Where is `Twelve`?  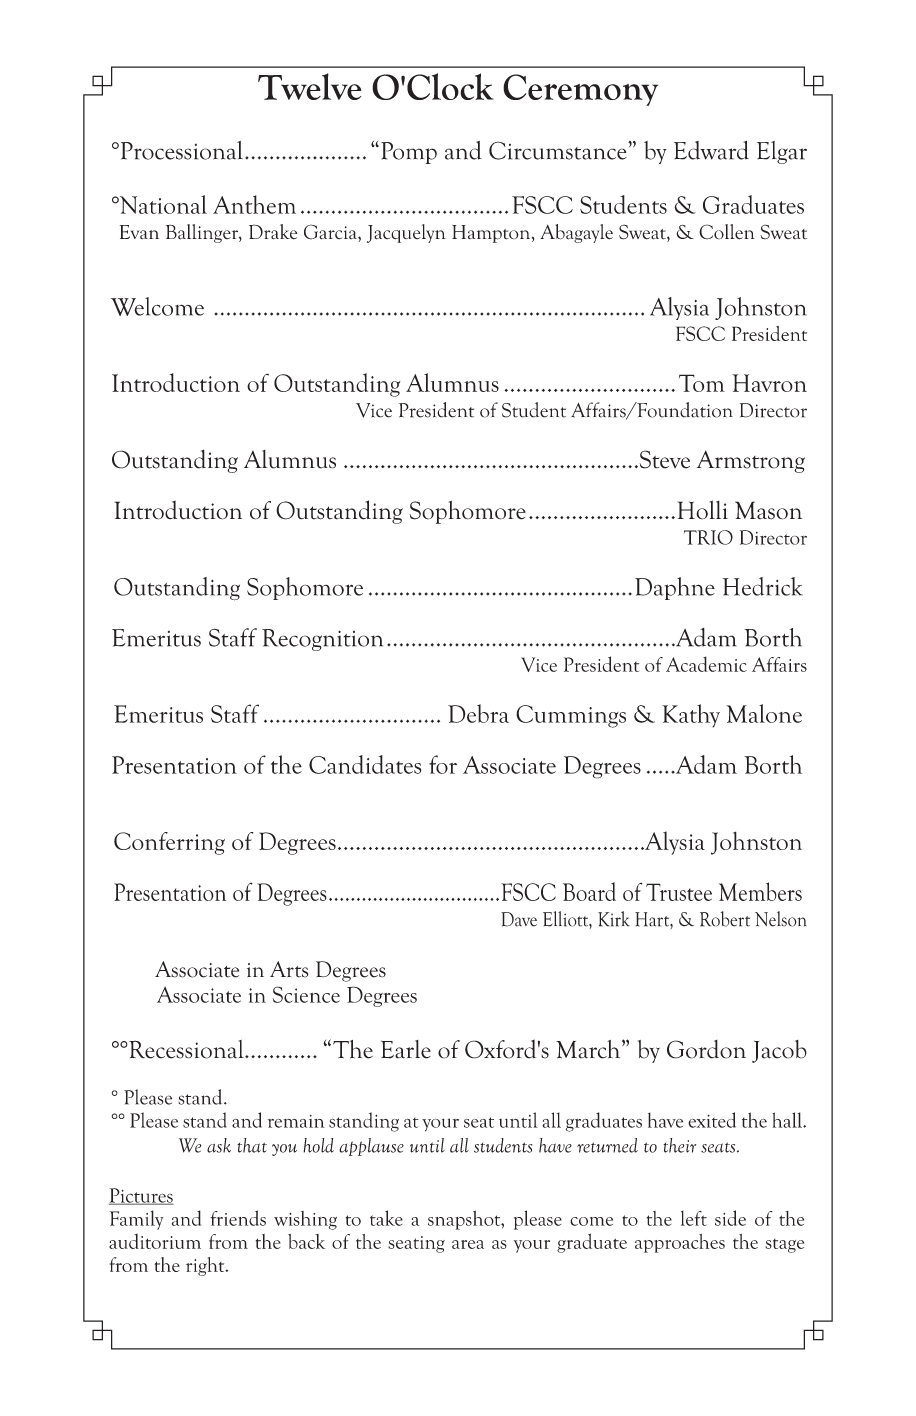
Twelve is located at coordinates (309, 86).
